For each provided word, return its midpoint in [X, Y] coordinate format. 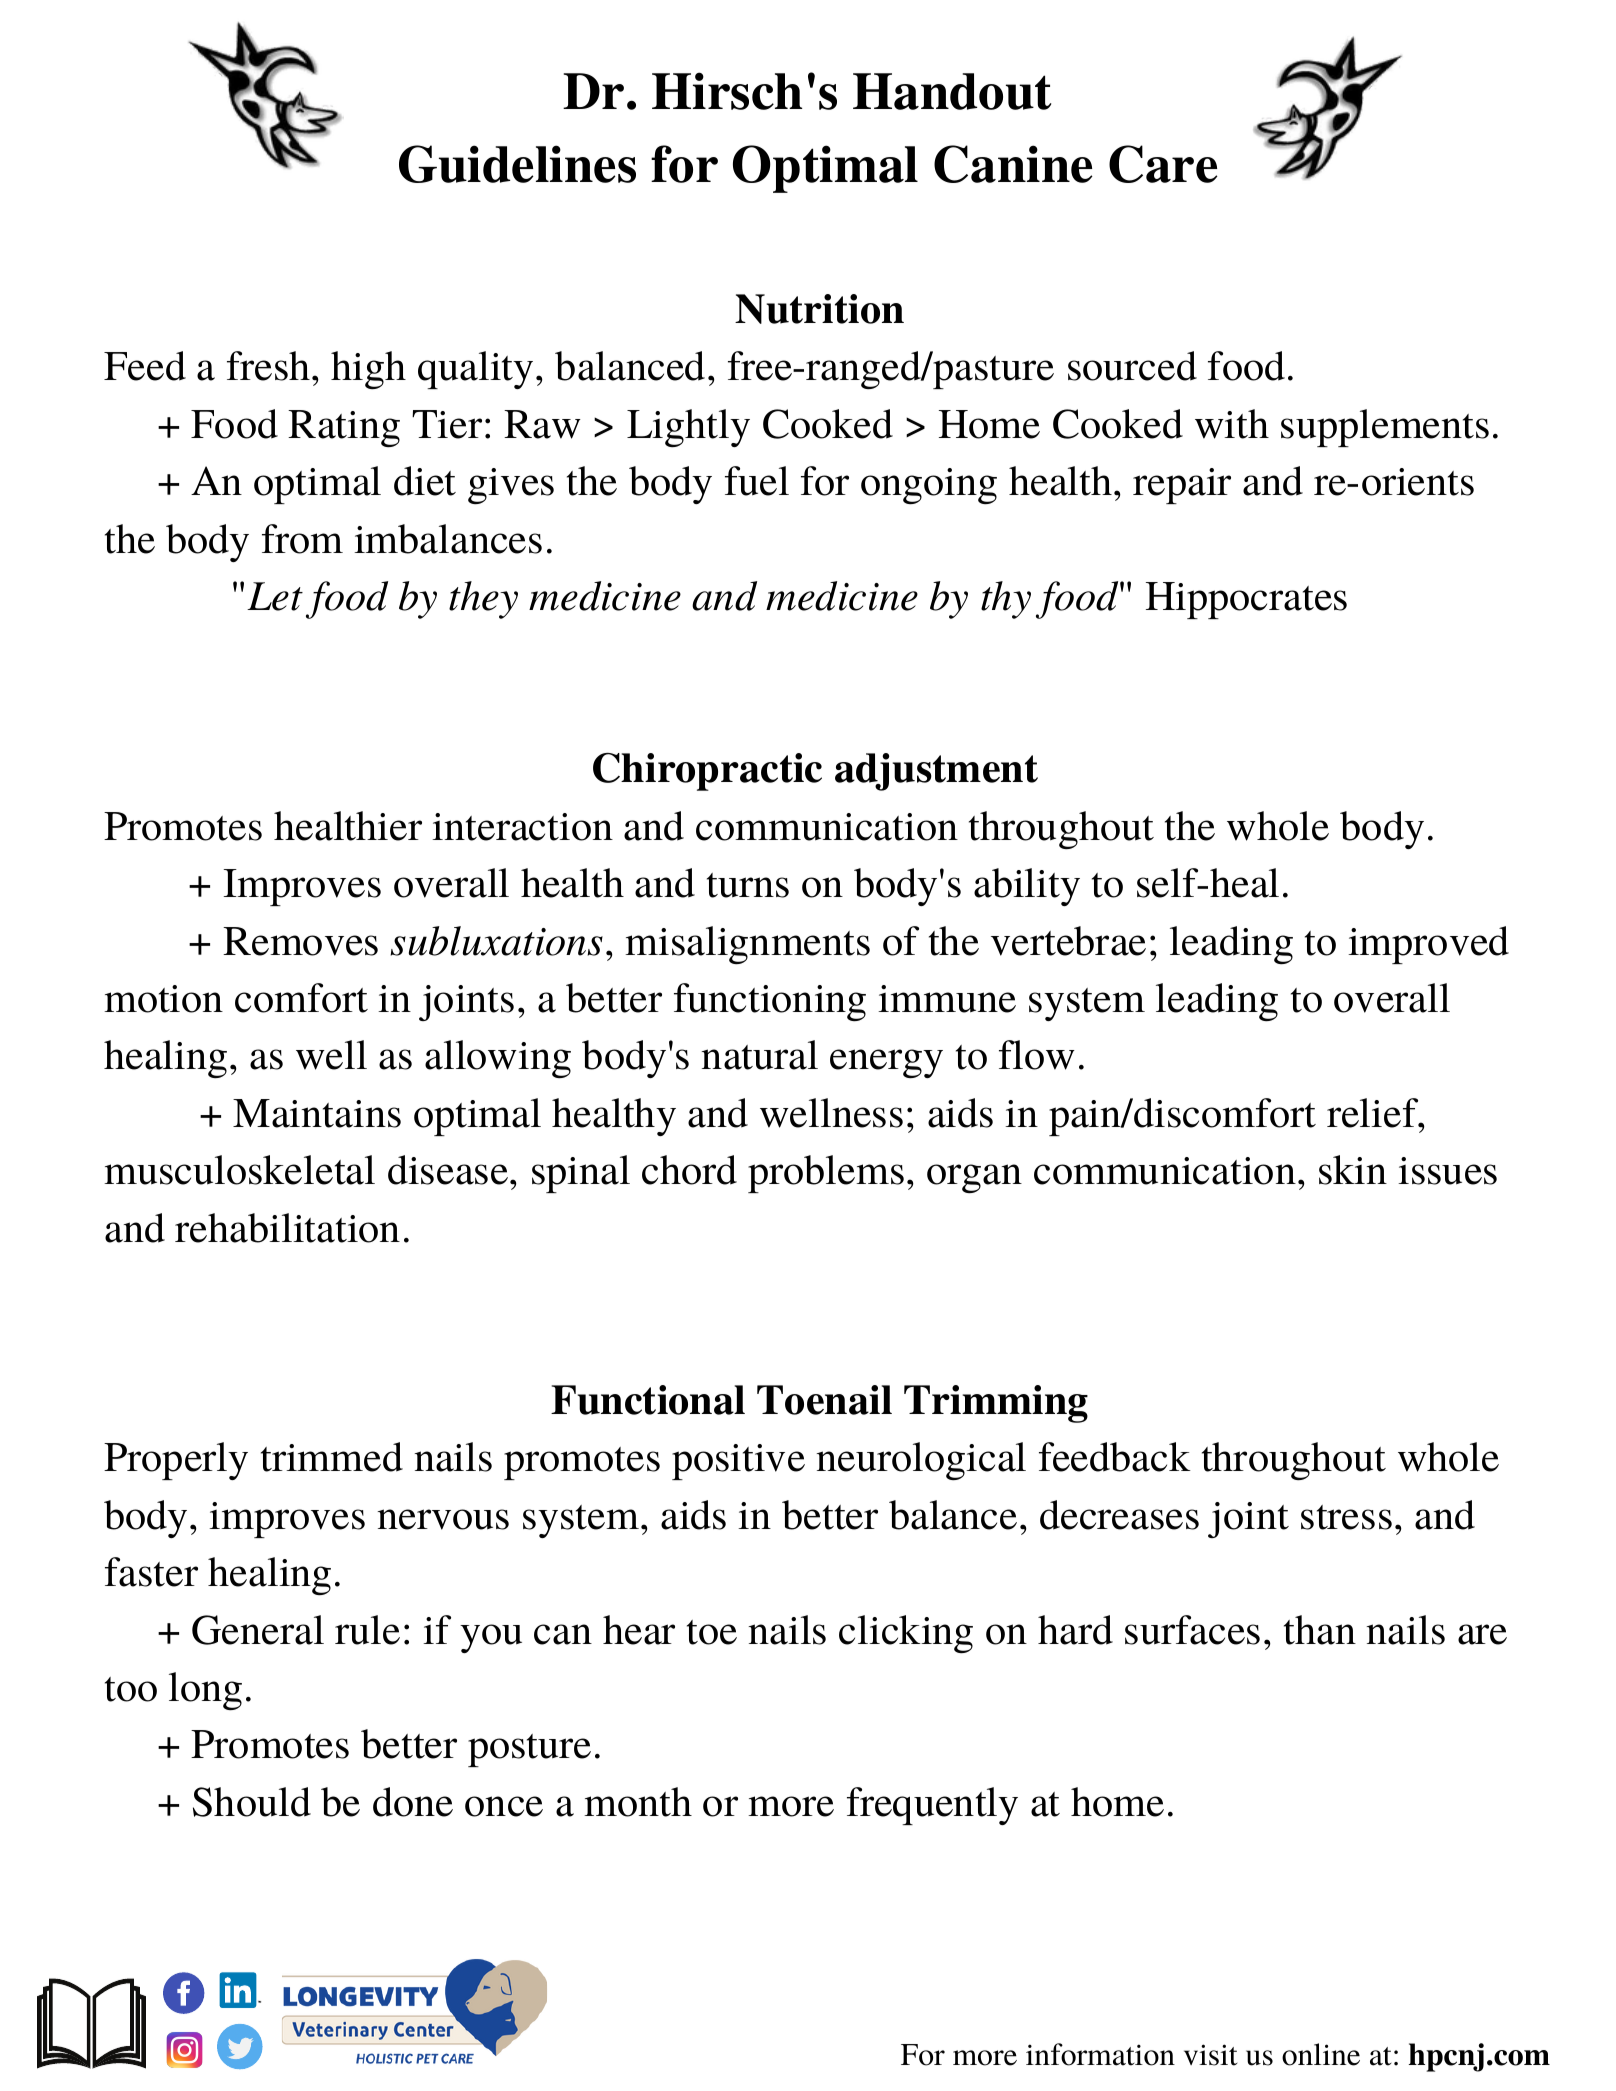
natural [760, 1055]
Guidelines [517, 164]
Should [252, 1802]
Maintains [317, 1113]
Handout [952, 91]
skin [1353, 1170]
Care [1163, 164]
